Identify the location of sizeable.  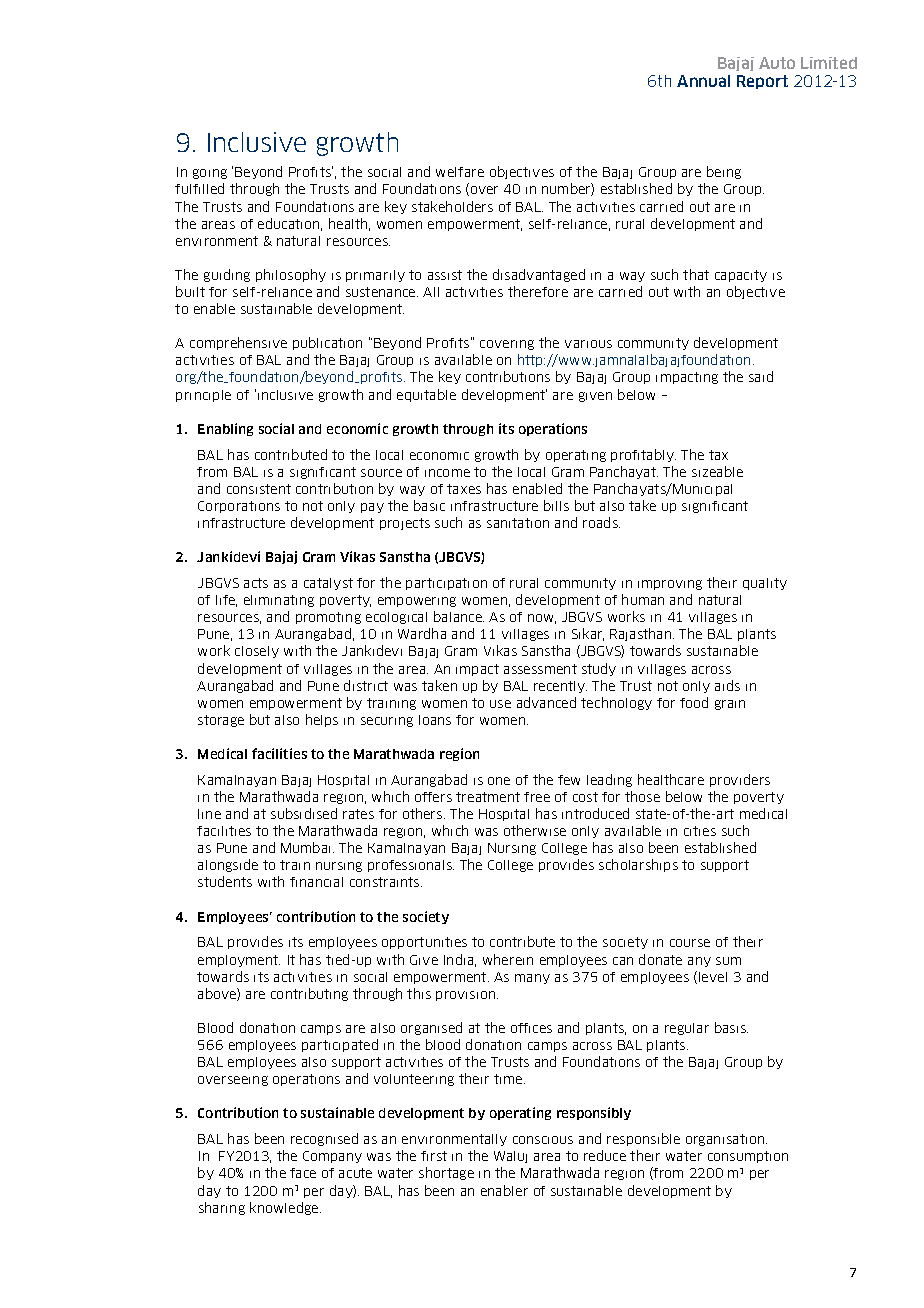
(717, 471).
